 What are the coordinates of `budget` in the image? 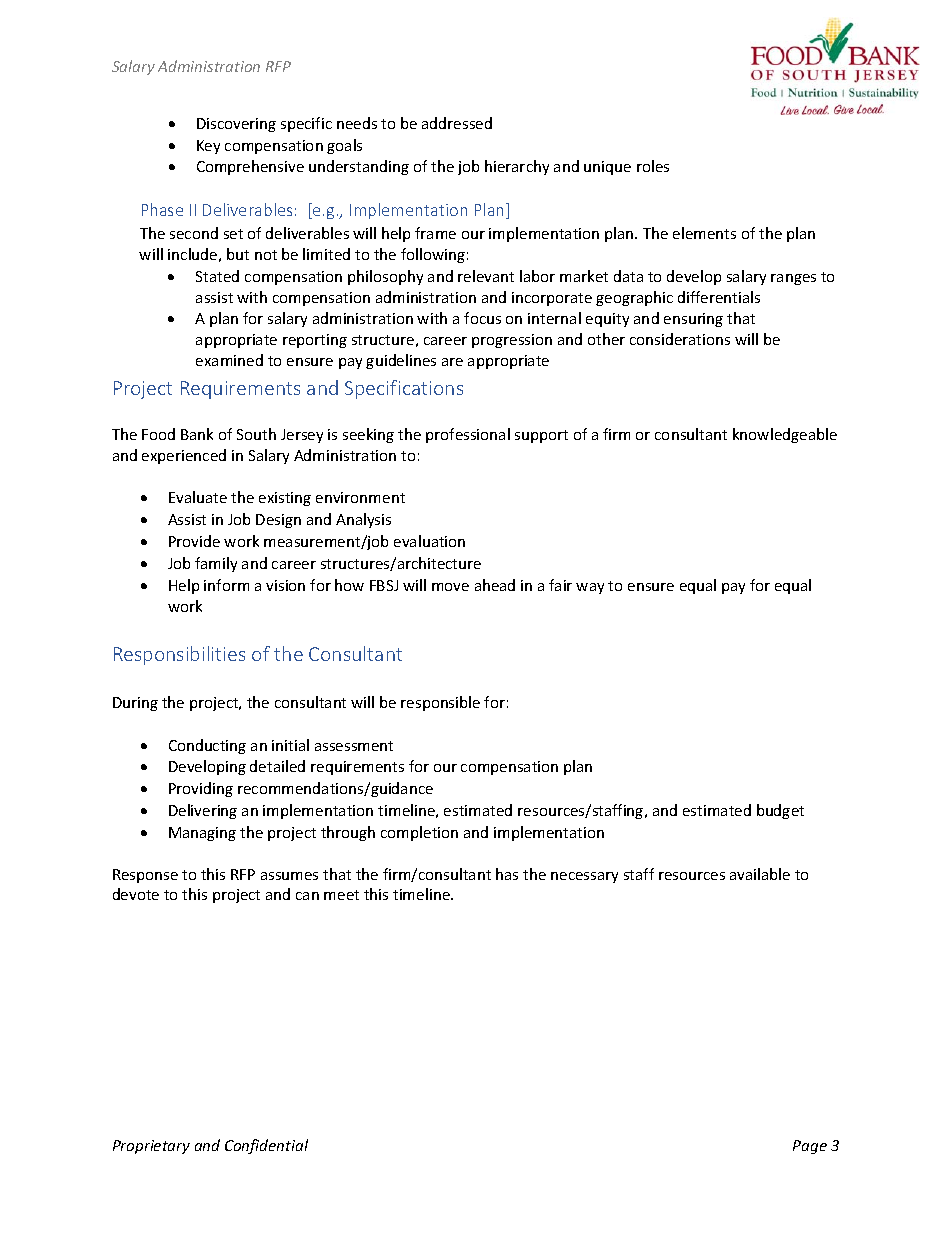 It's located at (780, 811).
